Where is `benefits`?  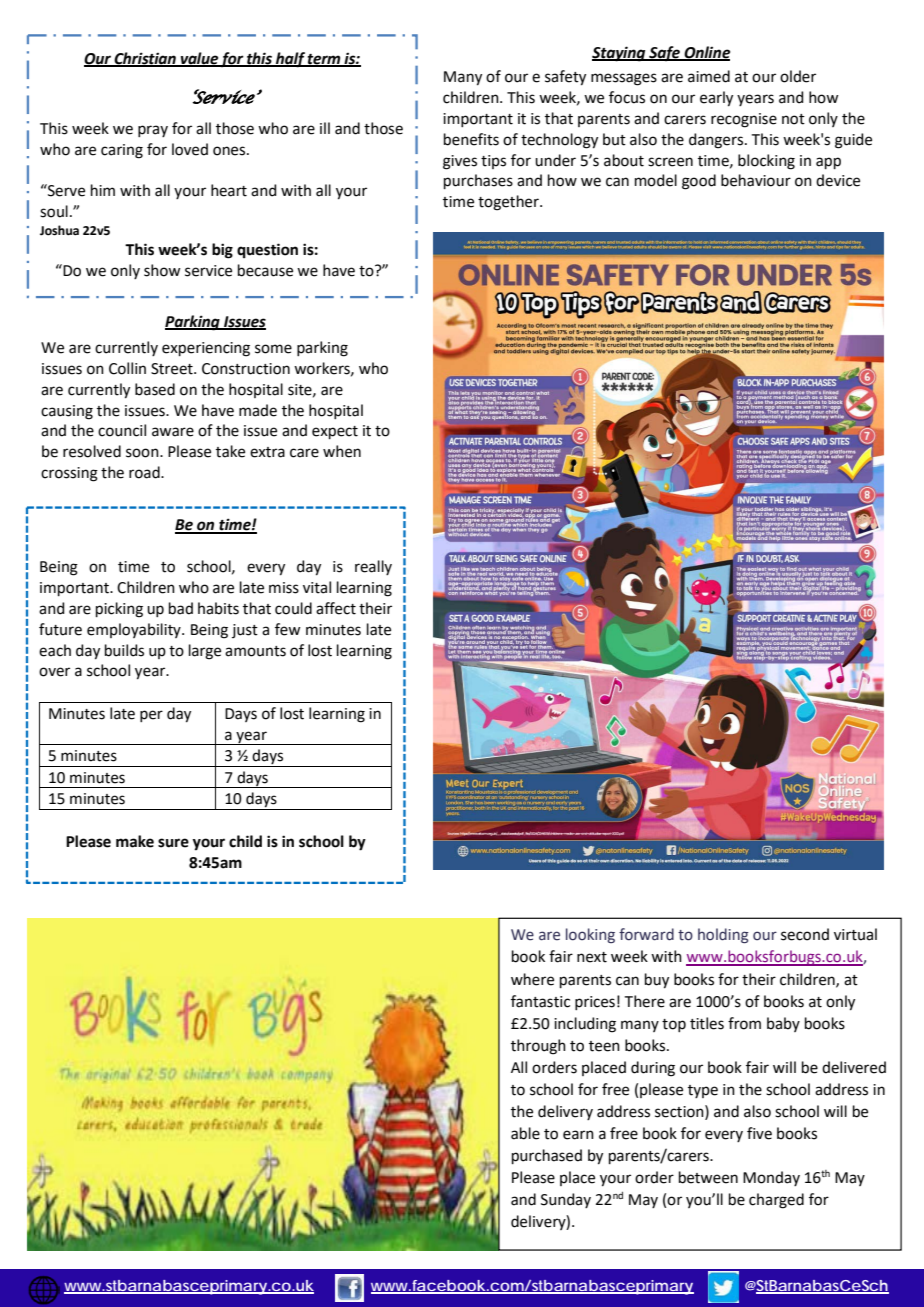 benefits is located at coordinates (471, 139).
